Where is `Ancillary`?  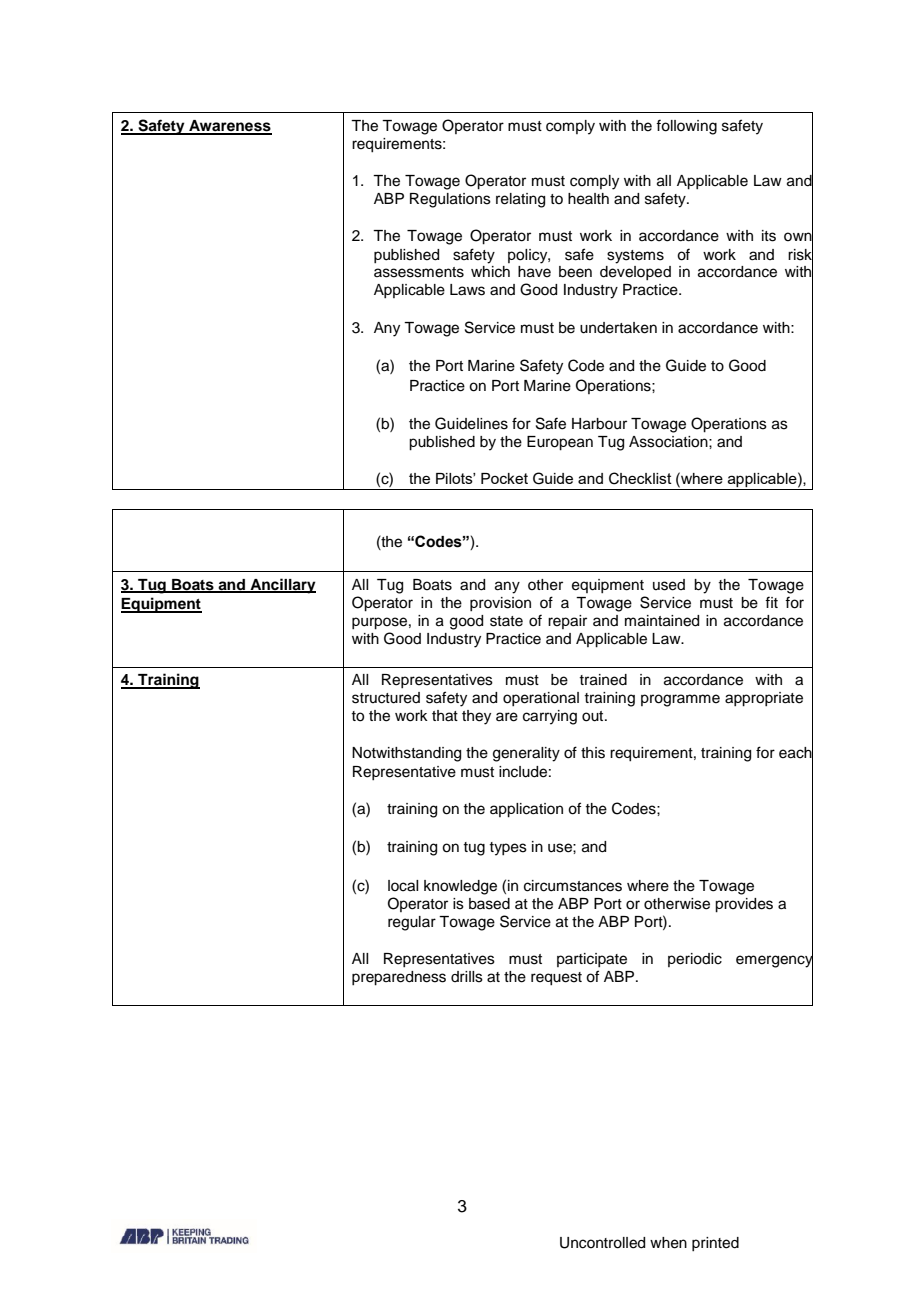 Ancillary is located at coordinates (282, 586).
